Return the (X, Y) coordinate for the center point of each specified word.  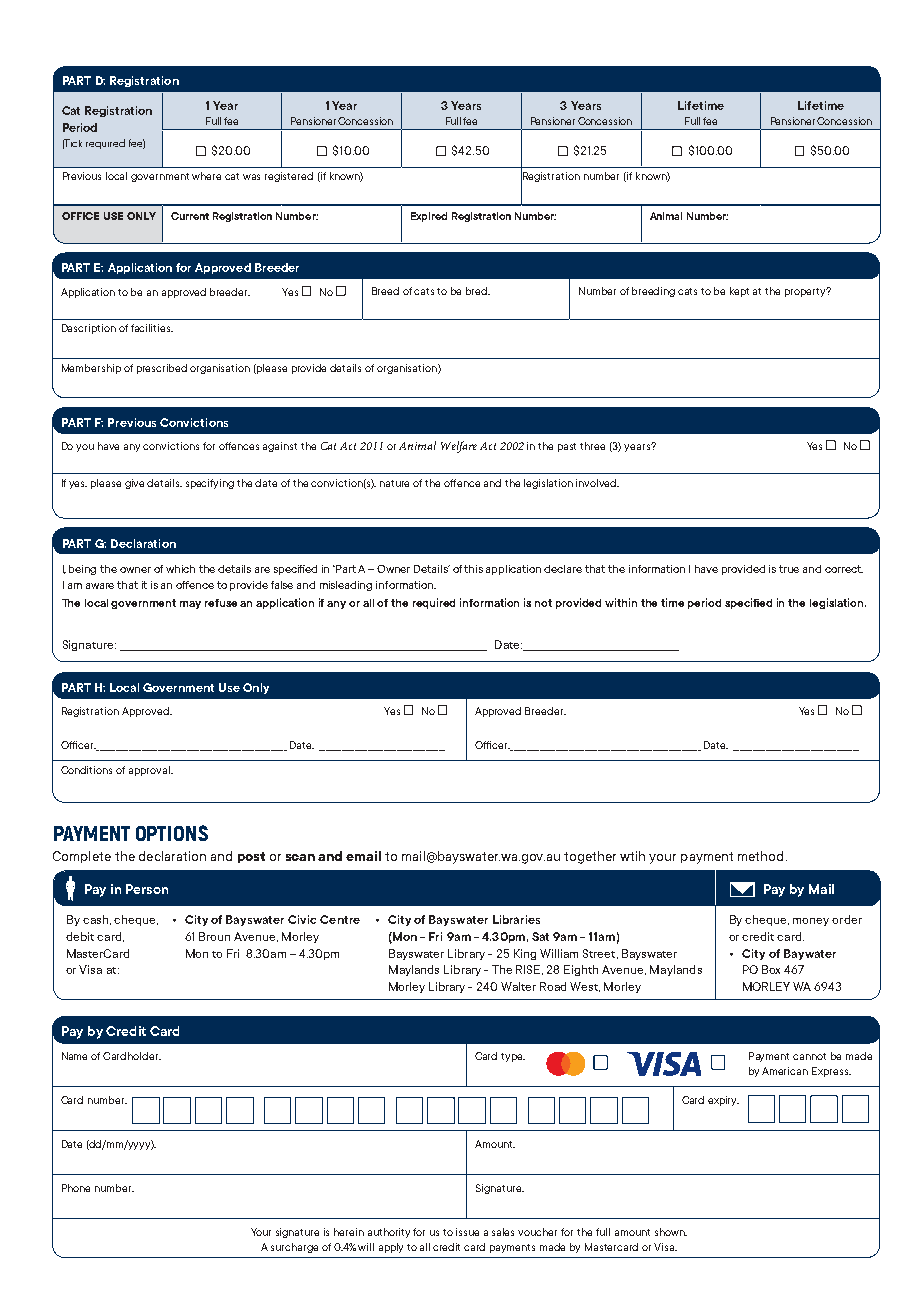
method (760, 856)
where (206, 176)
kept (739, 292)
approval (151, 771)
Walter (518, 986)
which (180, 569)
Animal (666, 216)
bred (478, 291)
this (473, 569)
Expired (429, 217)
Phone (76, 1188)
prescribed (162, 369)
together (590, 857)
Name (74, 1056)
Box (771, 969)
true (789, 569)
